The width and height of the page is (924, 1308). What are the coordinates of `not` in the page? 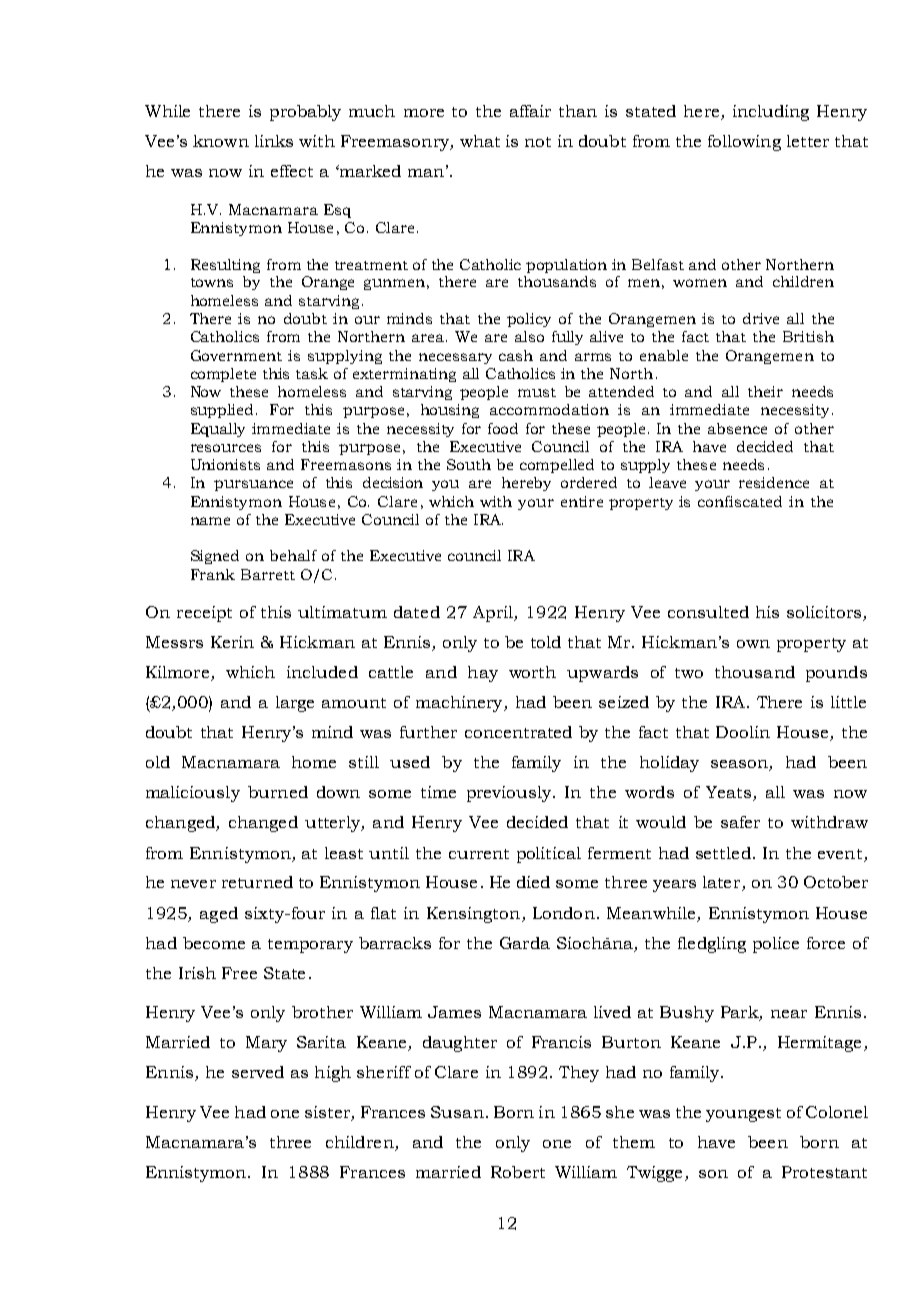 It's located at (538, 142).
